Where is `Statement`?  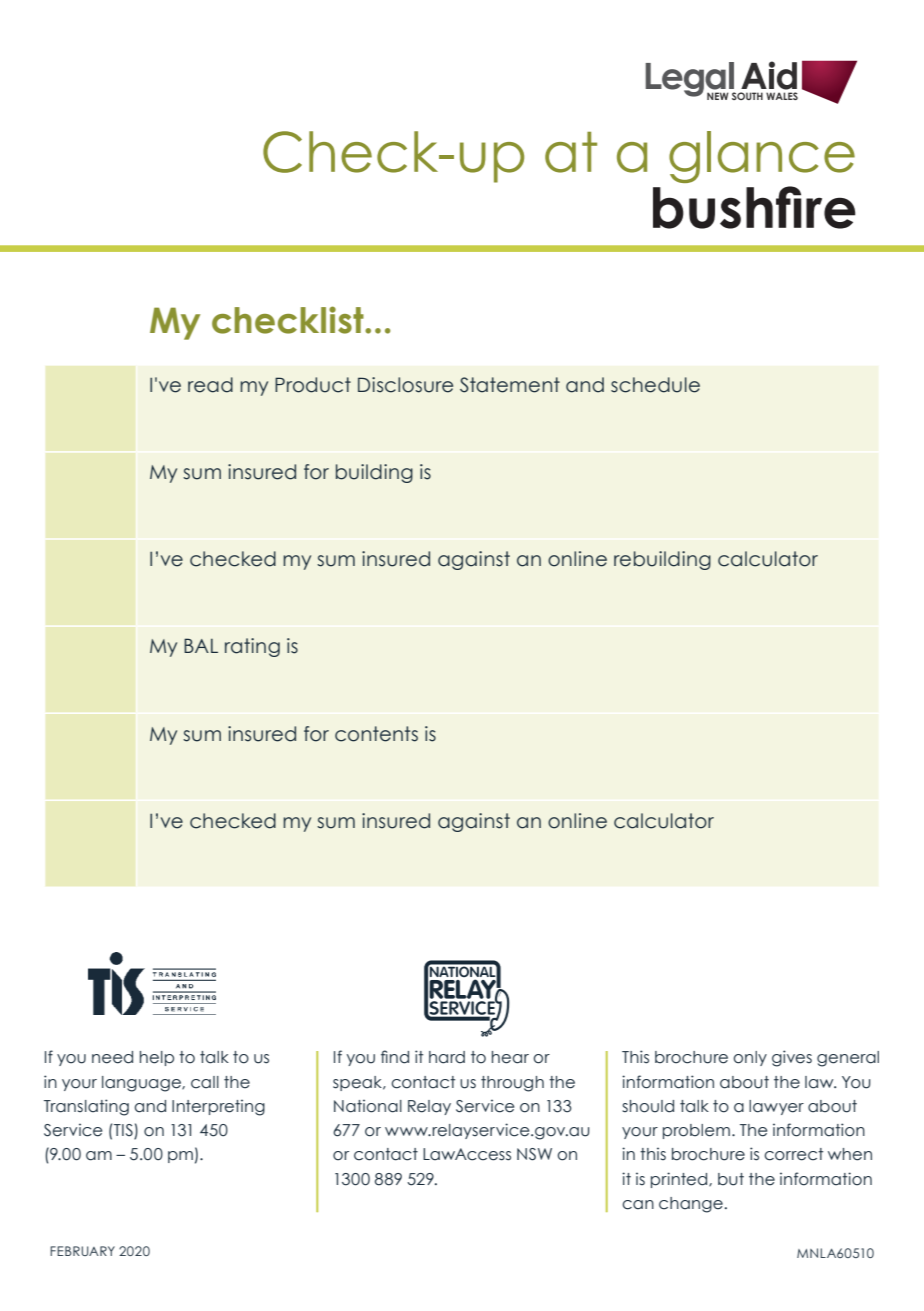 Statement is located at coordinates (510, 385).
